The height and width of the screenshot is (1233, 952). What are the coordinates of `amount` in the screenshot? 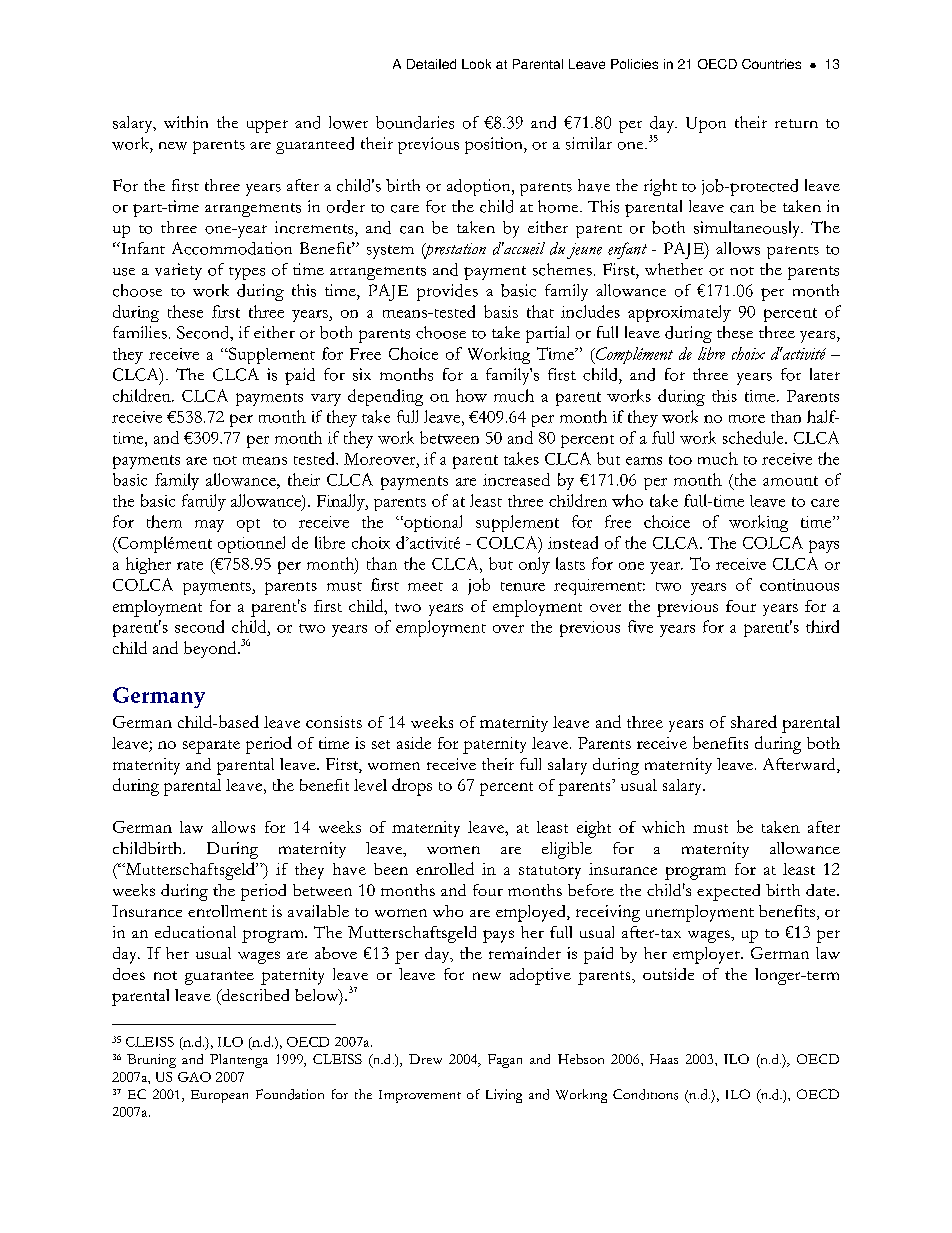 It's located at (790, 481).
